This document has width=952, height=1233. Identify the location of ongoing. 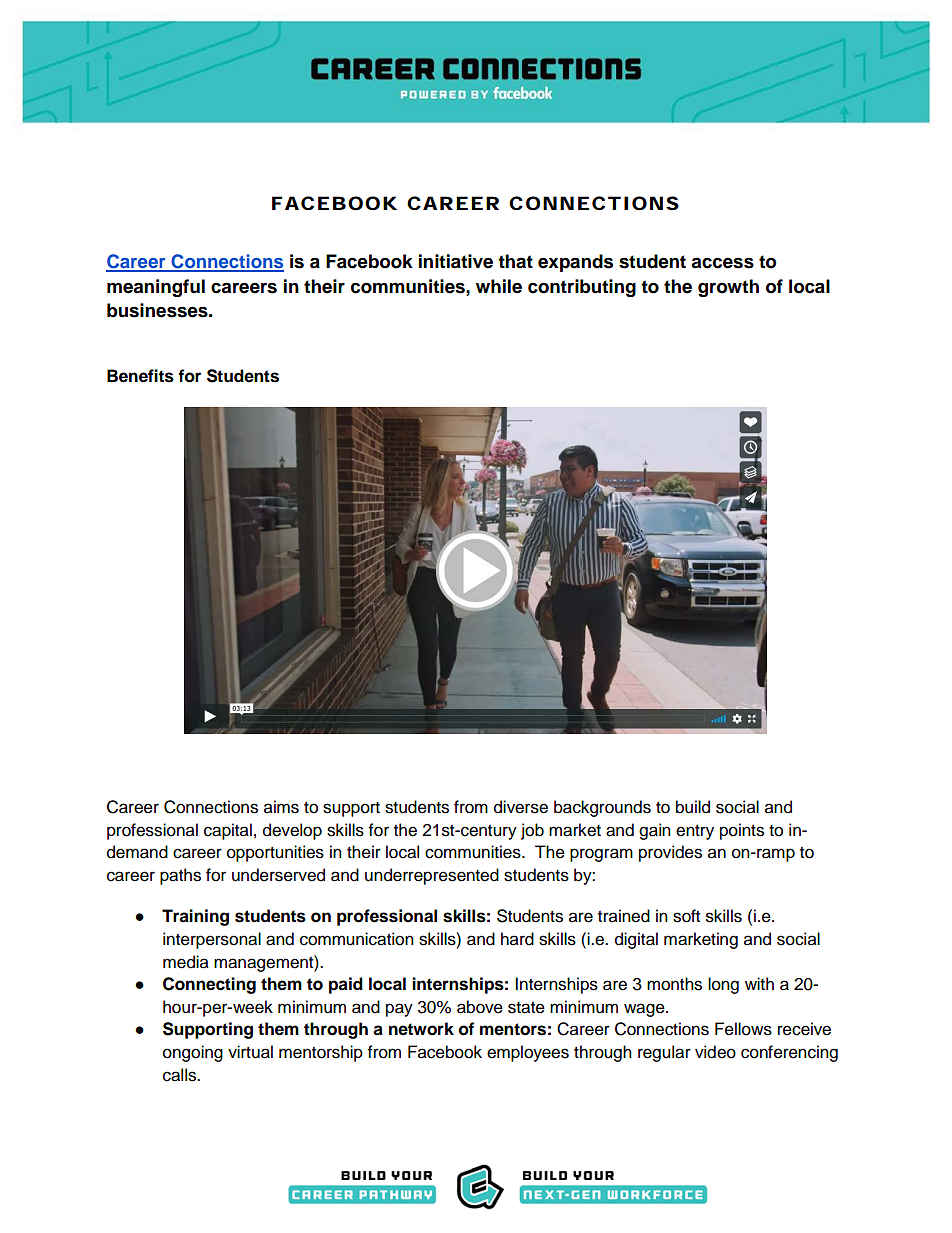
(193, 1053).
